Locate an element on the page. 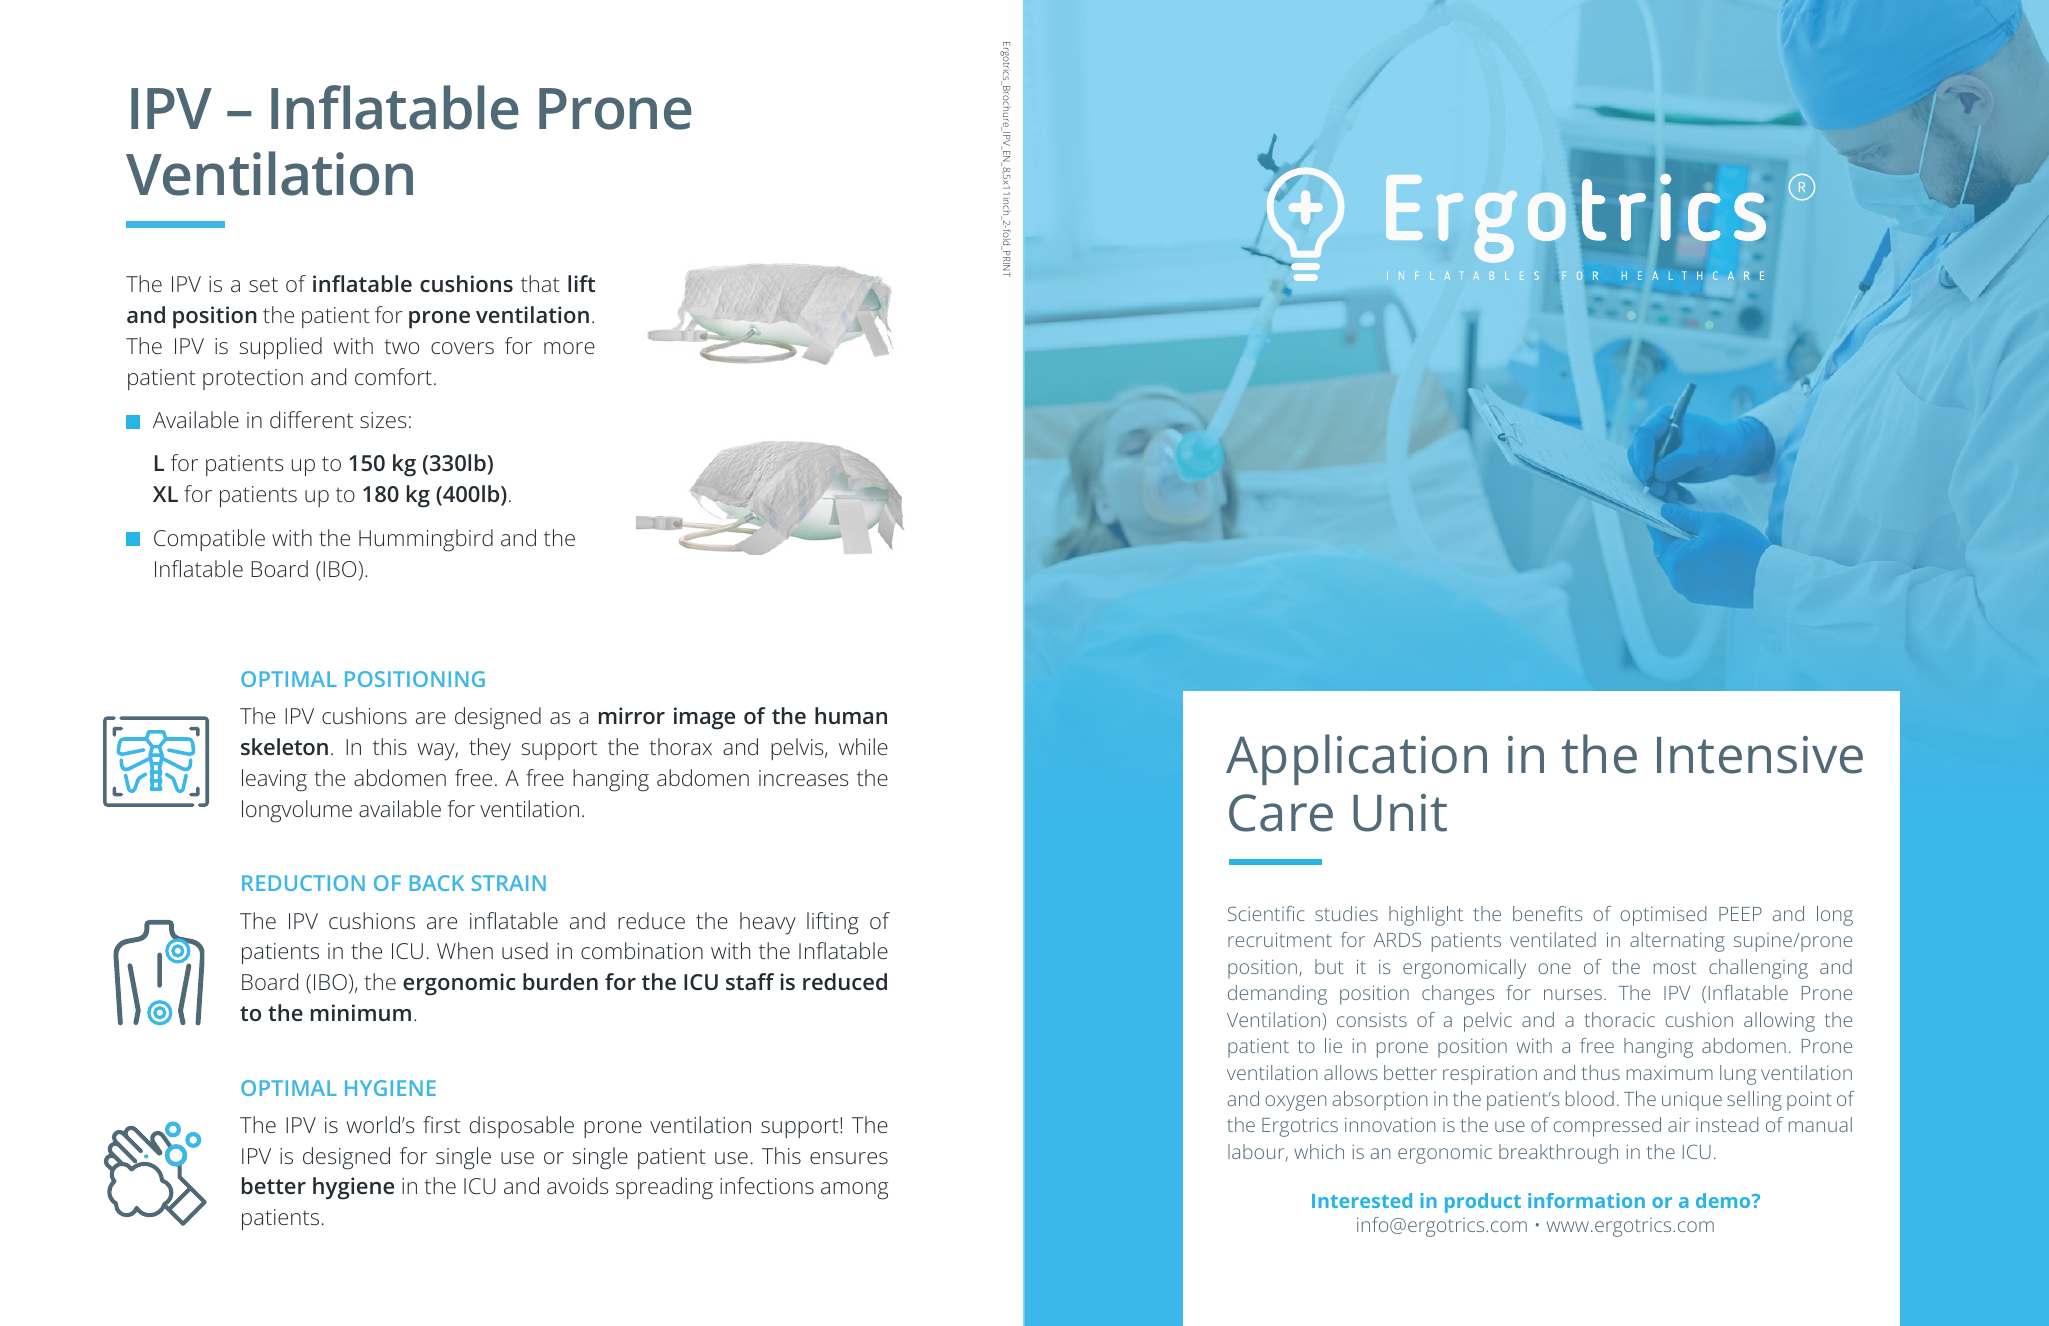 The height and width of the document is (1326, 2049). two is located at coordinates (401, 347).
